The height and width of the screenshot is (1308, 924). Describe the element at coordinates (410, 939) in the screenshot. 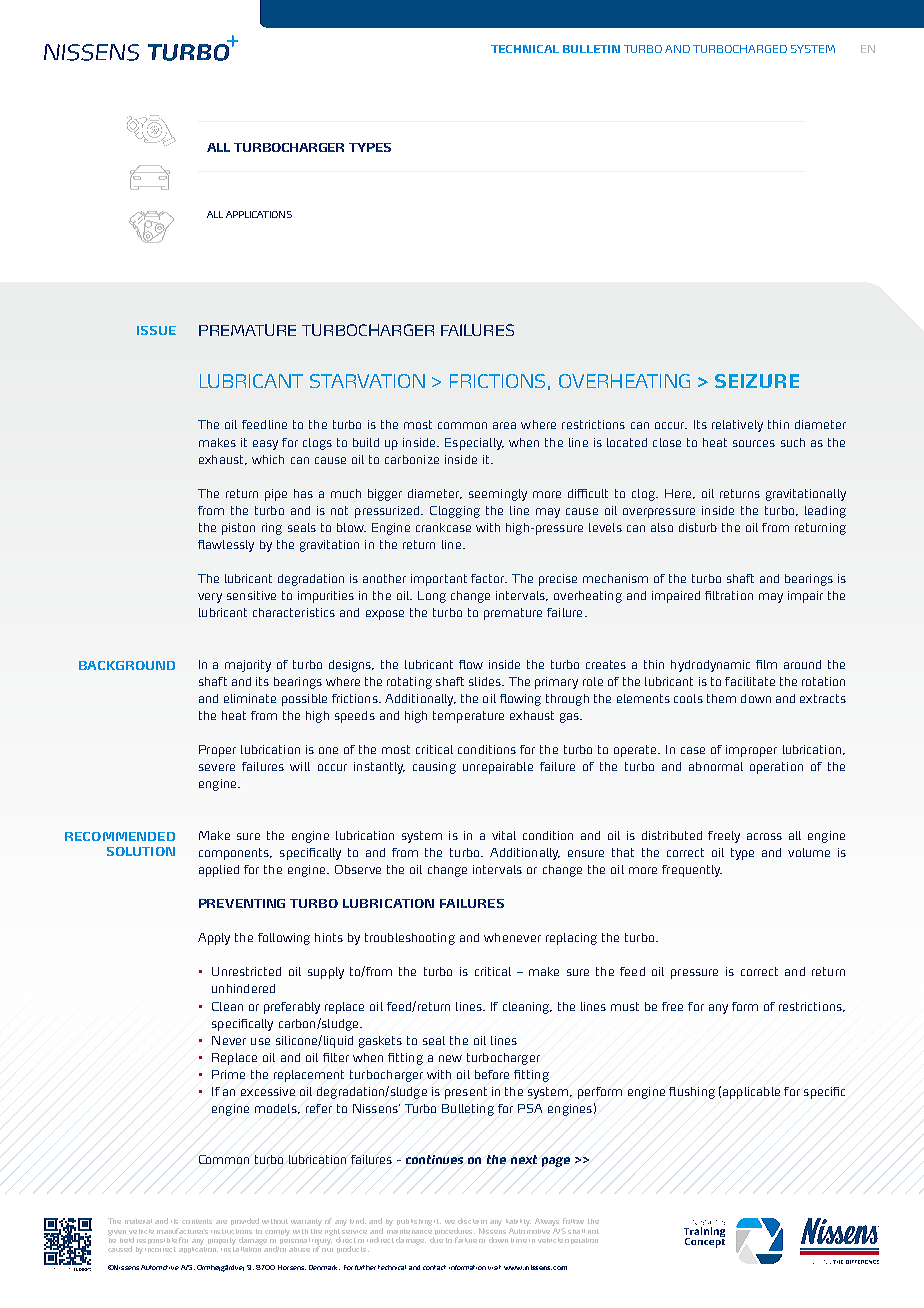

I see `troubleshooting` at that location.
